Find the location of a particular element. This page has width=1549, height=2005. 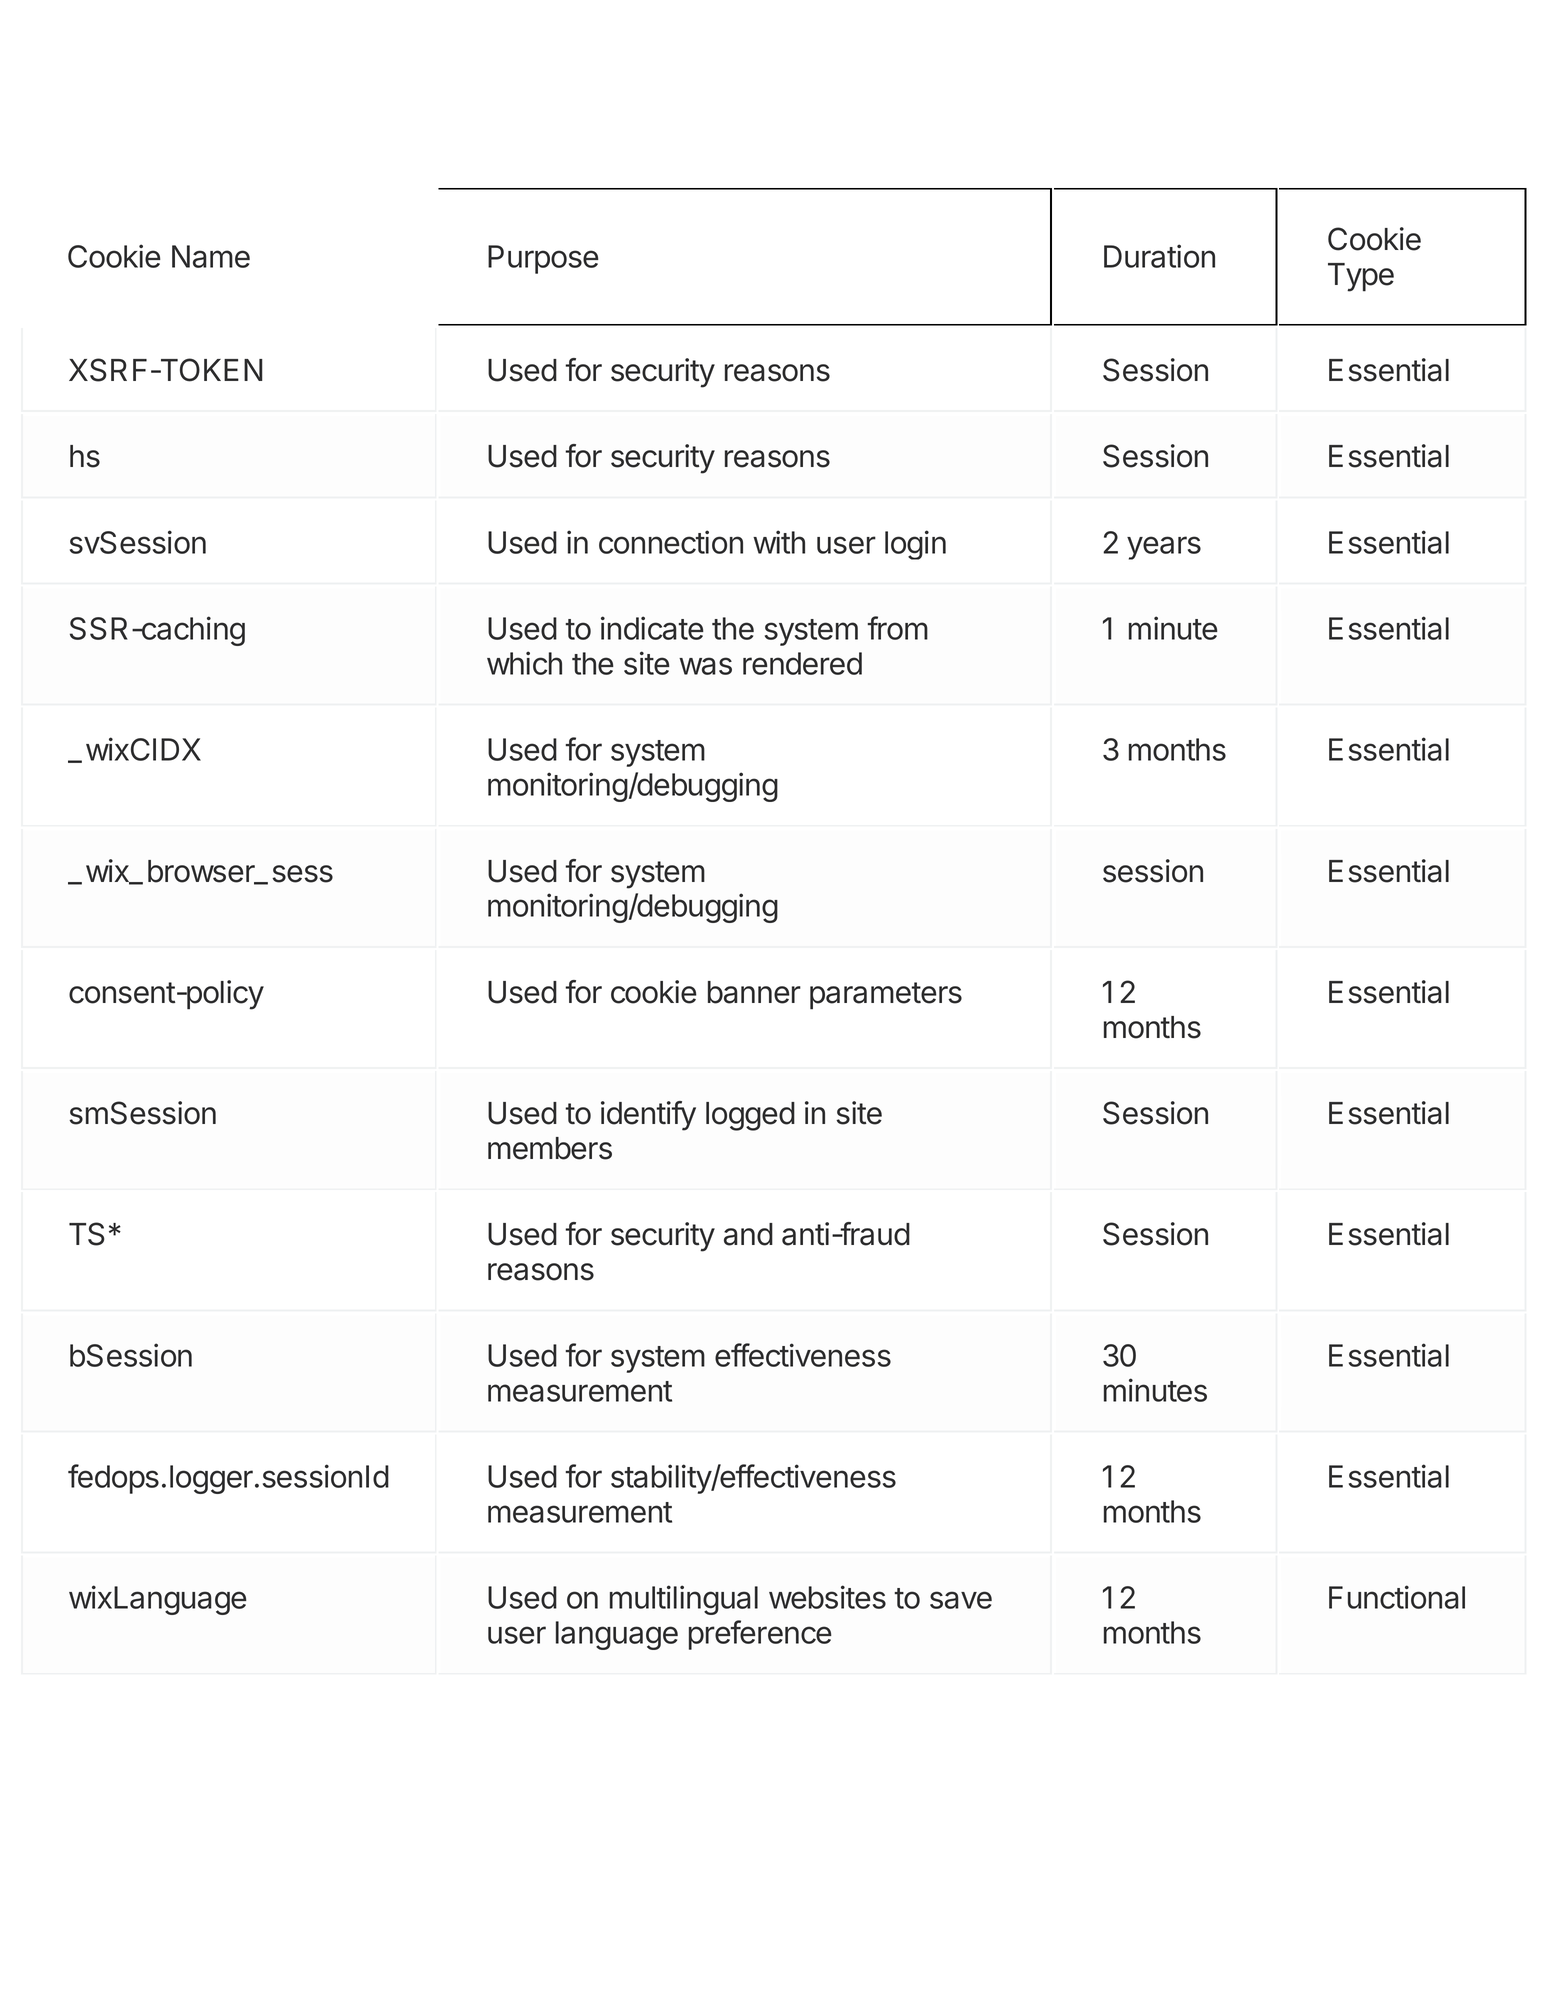

which is located at coordinates (524, 663).
